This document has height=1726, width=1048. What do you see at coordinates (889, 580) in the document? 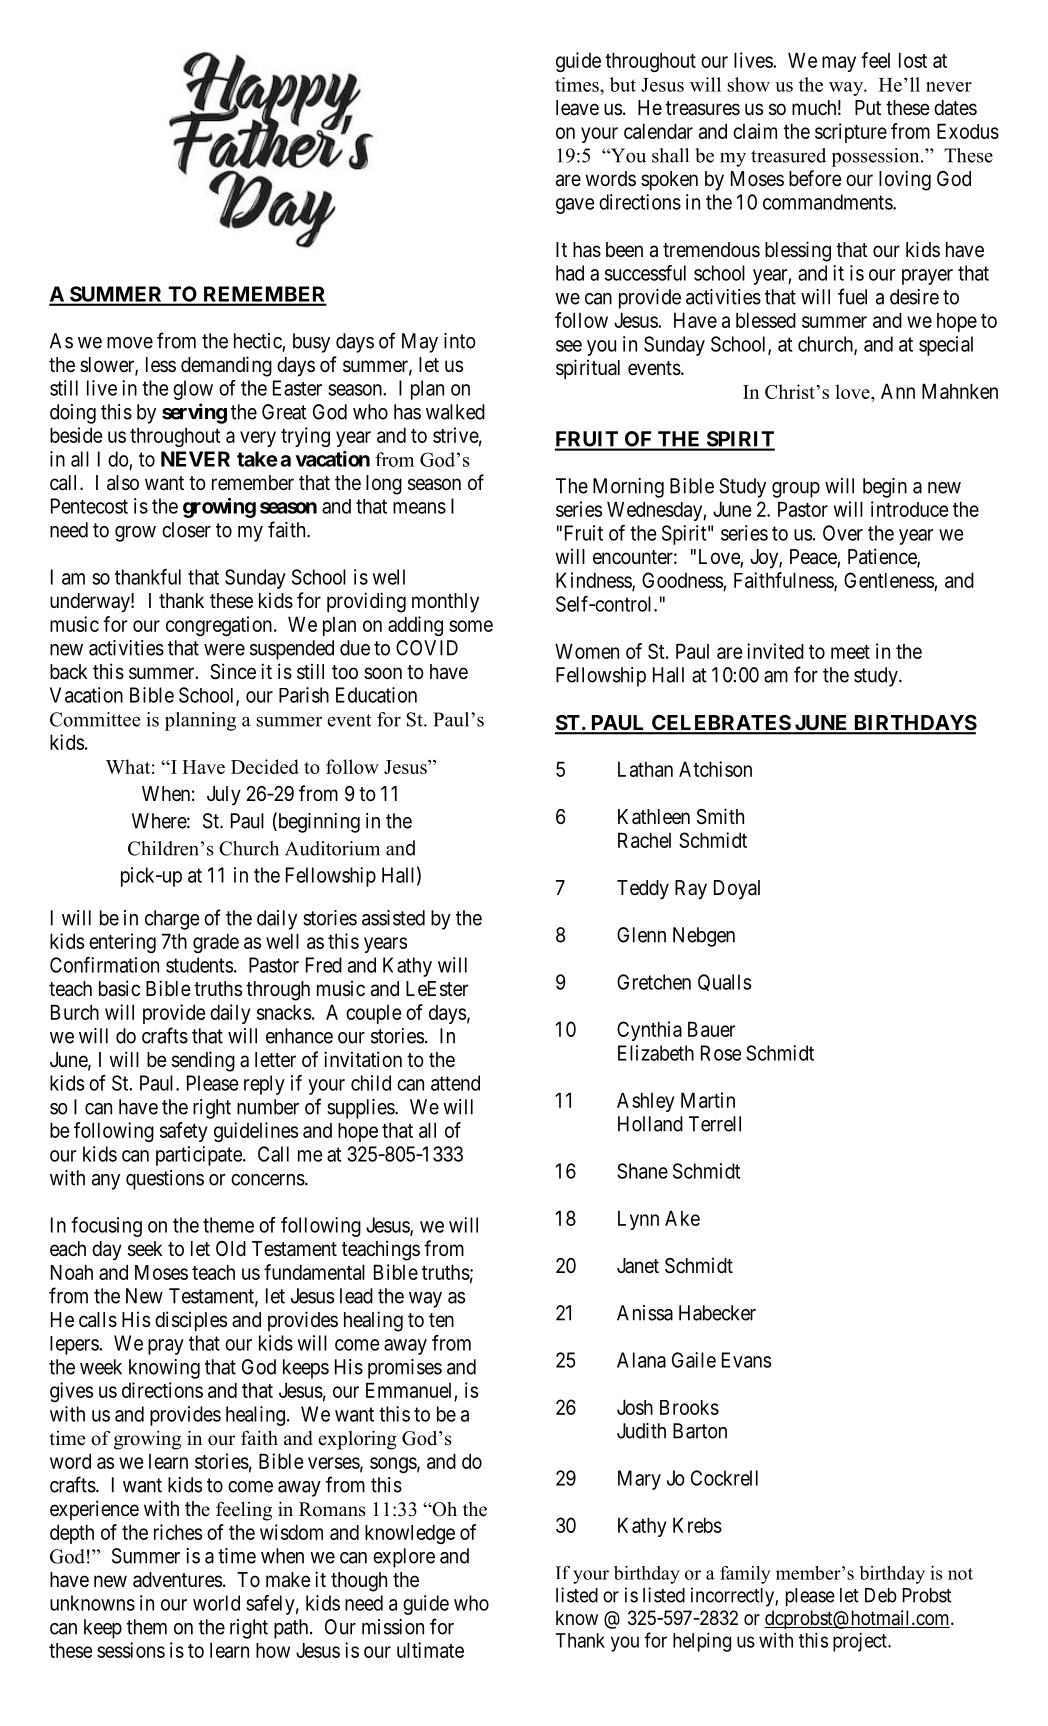
I see `Gentleness` at bounding box center [889, 580].
